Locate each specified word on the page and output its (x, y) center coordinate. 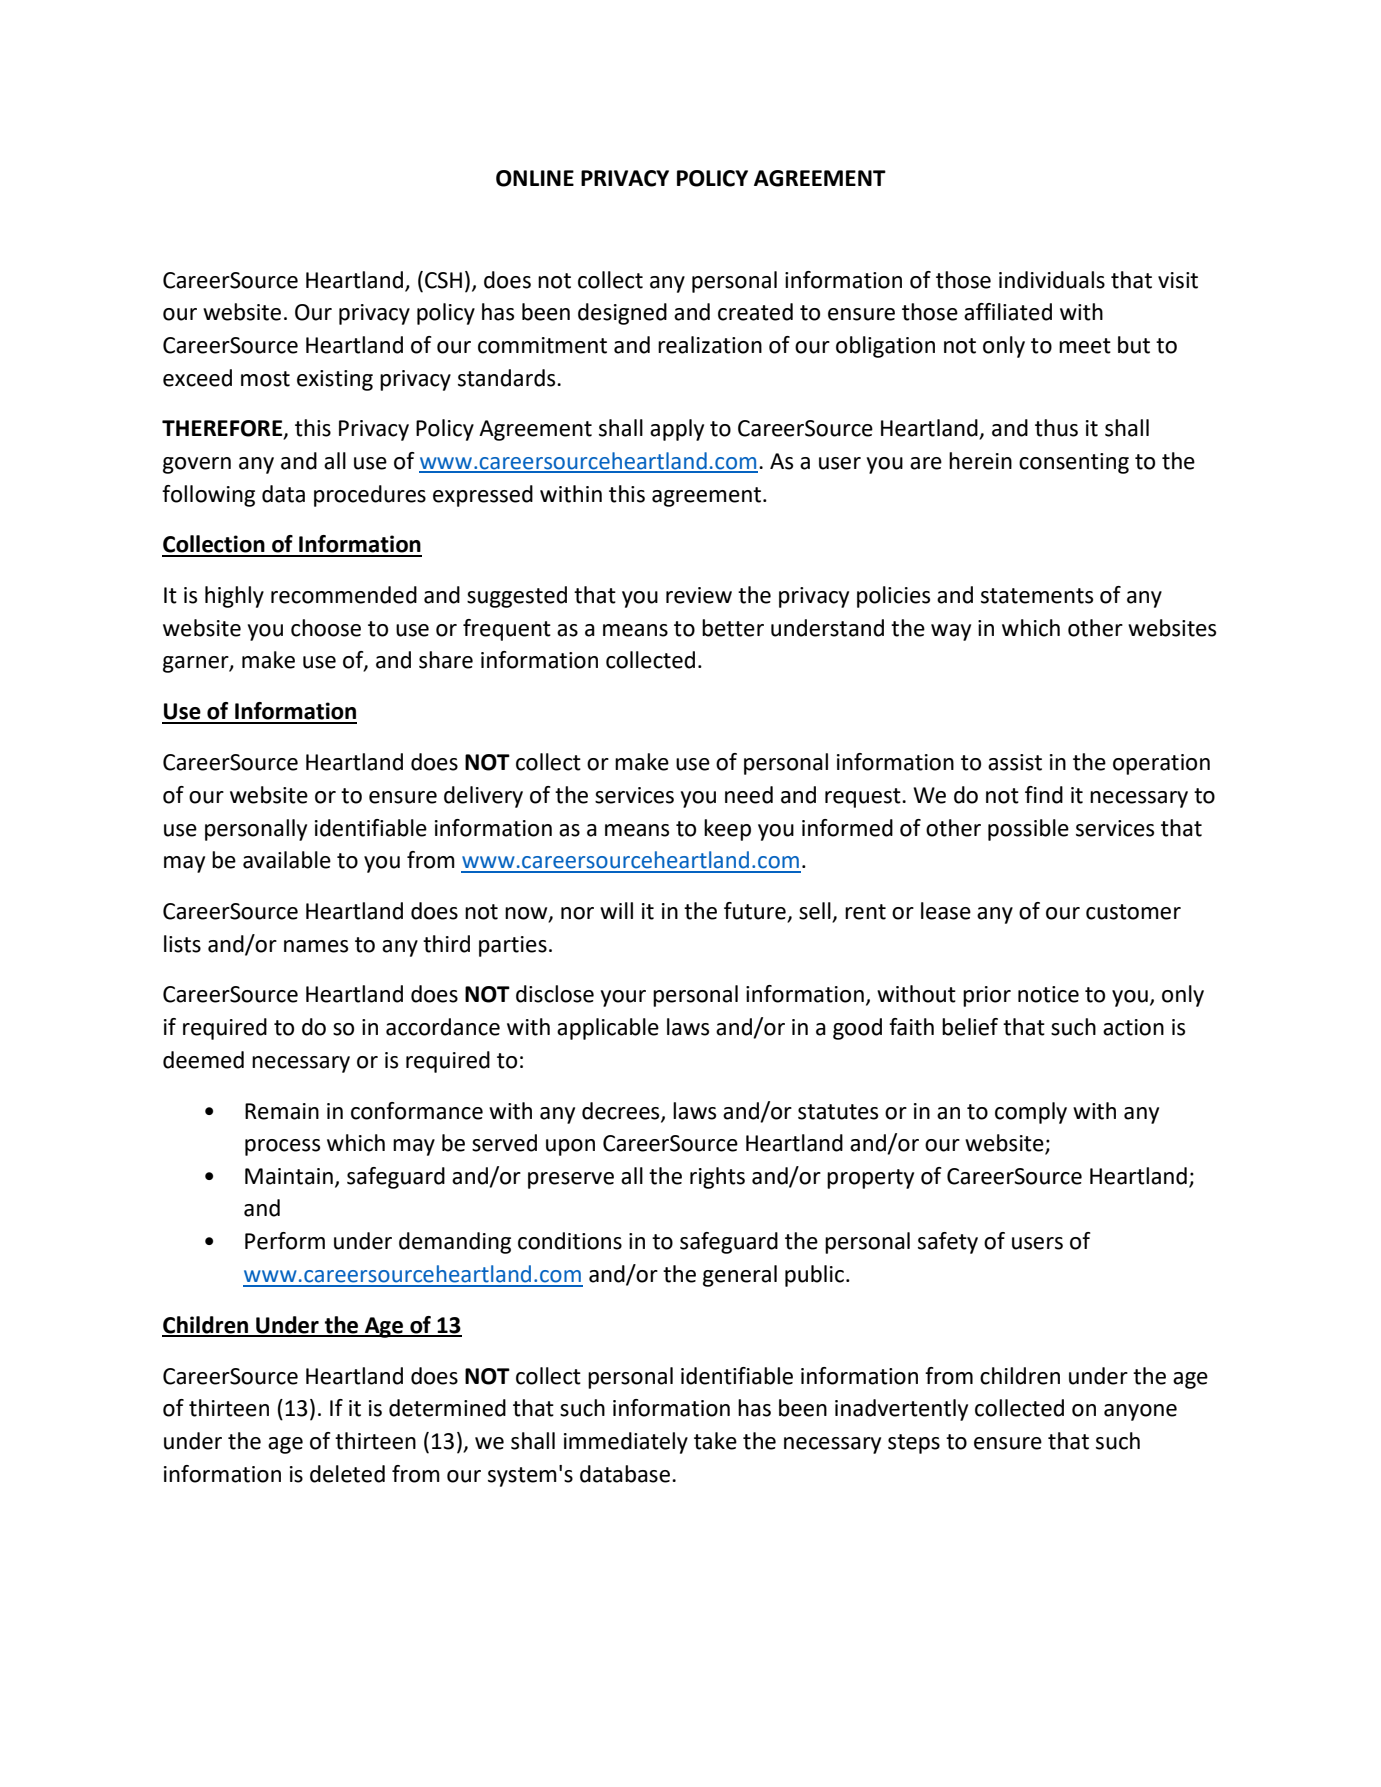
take (715, 1441)
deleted (347, 1474)
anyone (1140, 1412)
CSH (443, 280)
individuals (1052, 280)
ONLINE (535, 178)
